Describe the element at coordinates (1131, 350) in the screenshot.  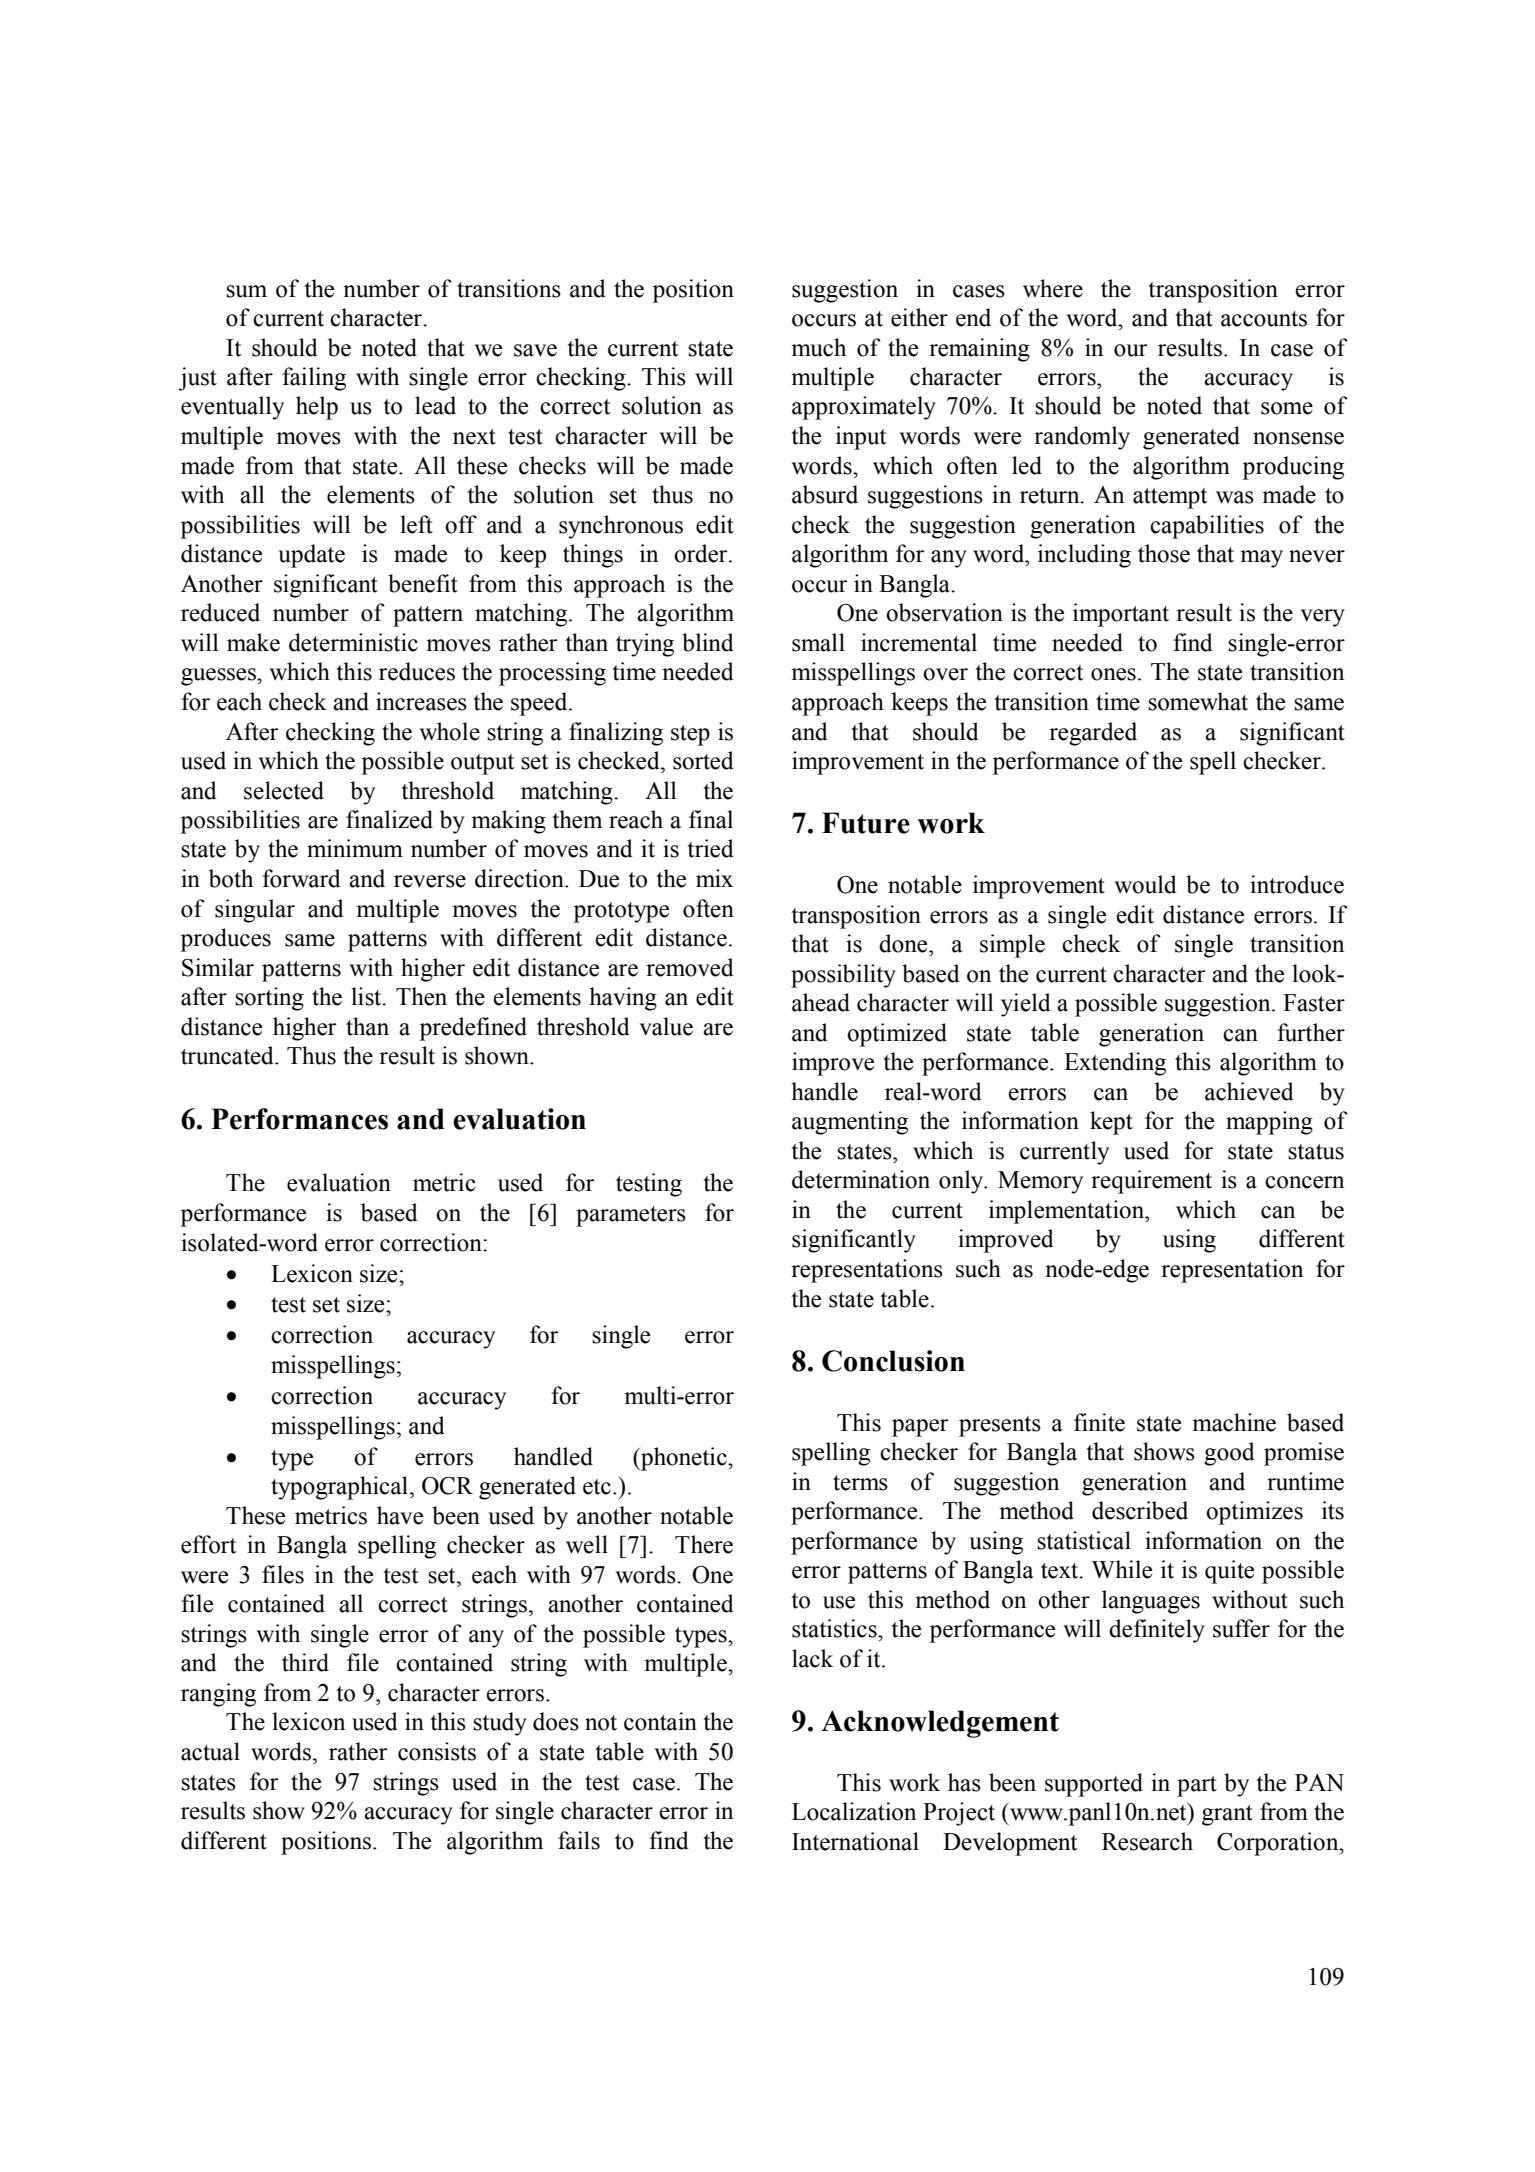
I see `our` at that location.
